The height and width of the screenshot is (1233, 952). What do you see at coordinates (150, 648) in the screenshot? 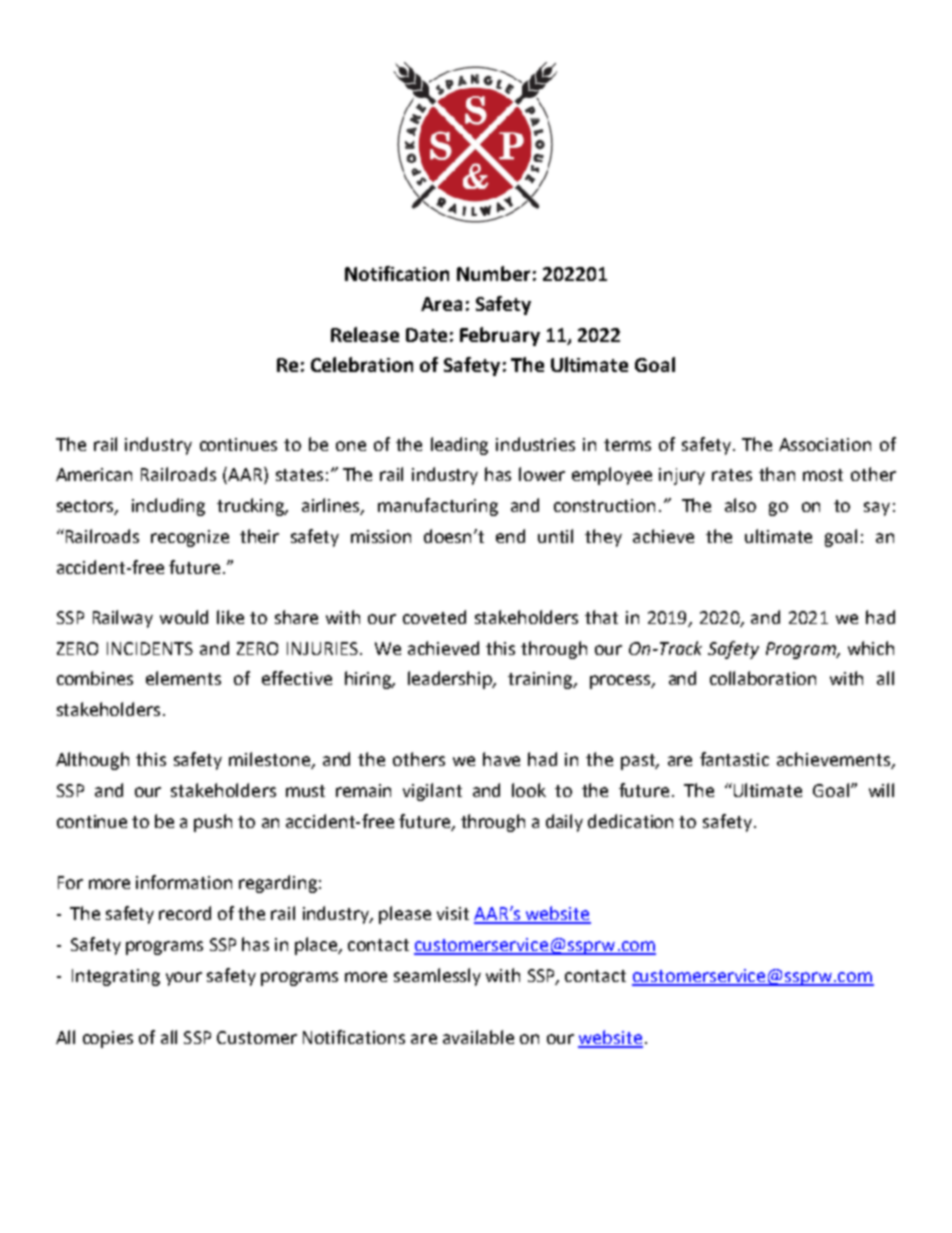
I see `INCIDENTS` at bounding box center [150, 648].
